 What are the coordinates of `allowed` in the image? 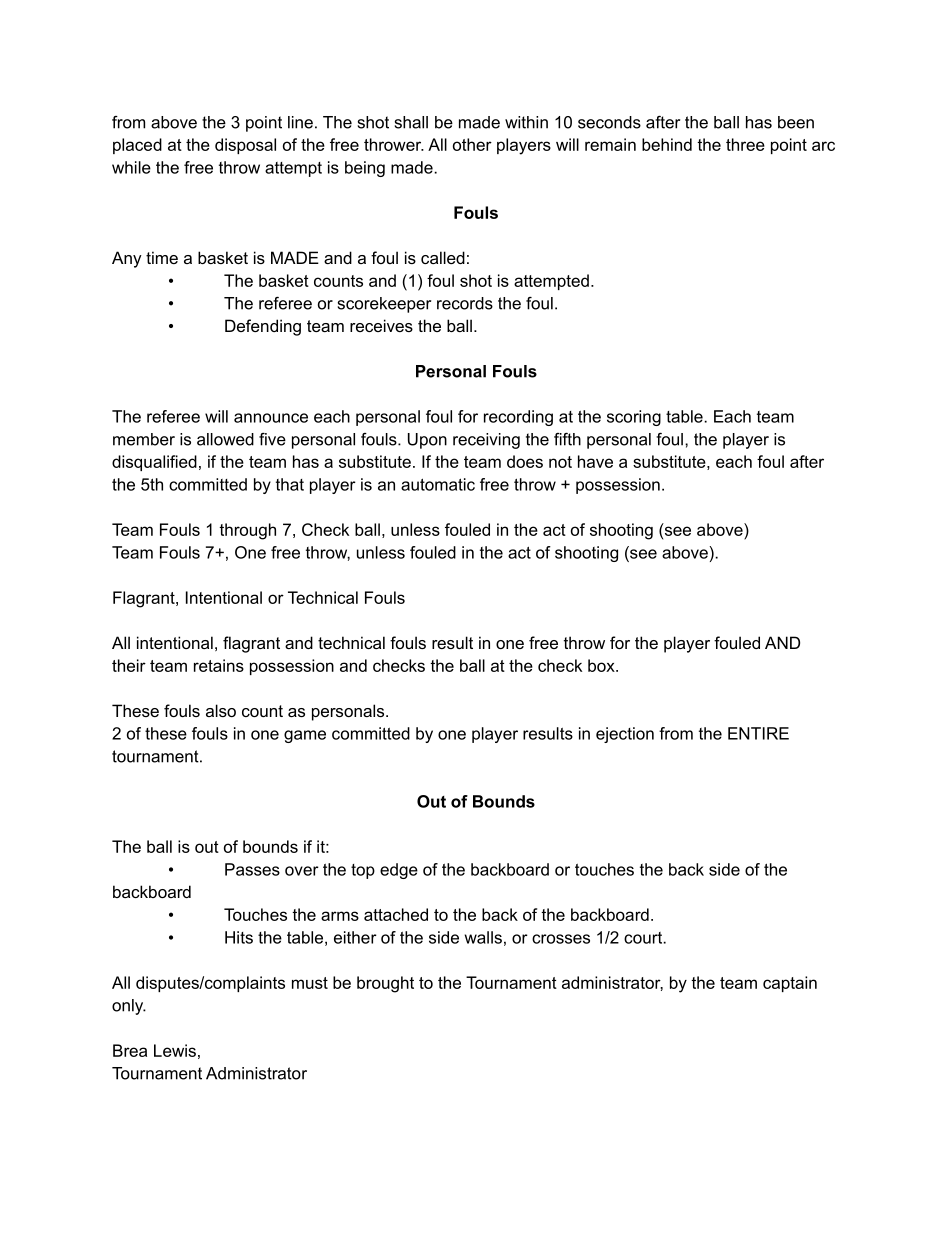 It's located at (225, 439).
